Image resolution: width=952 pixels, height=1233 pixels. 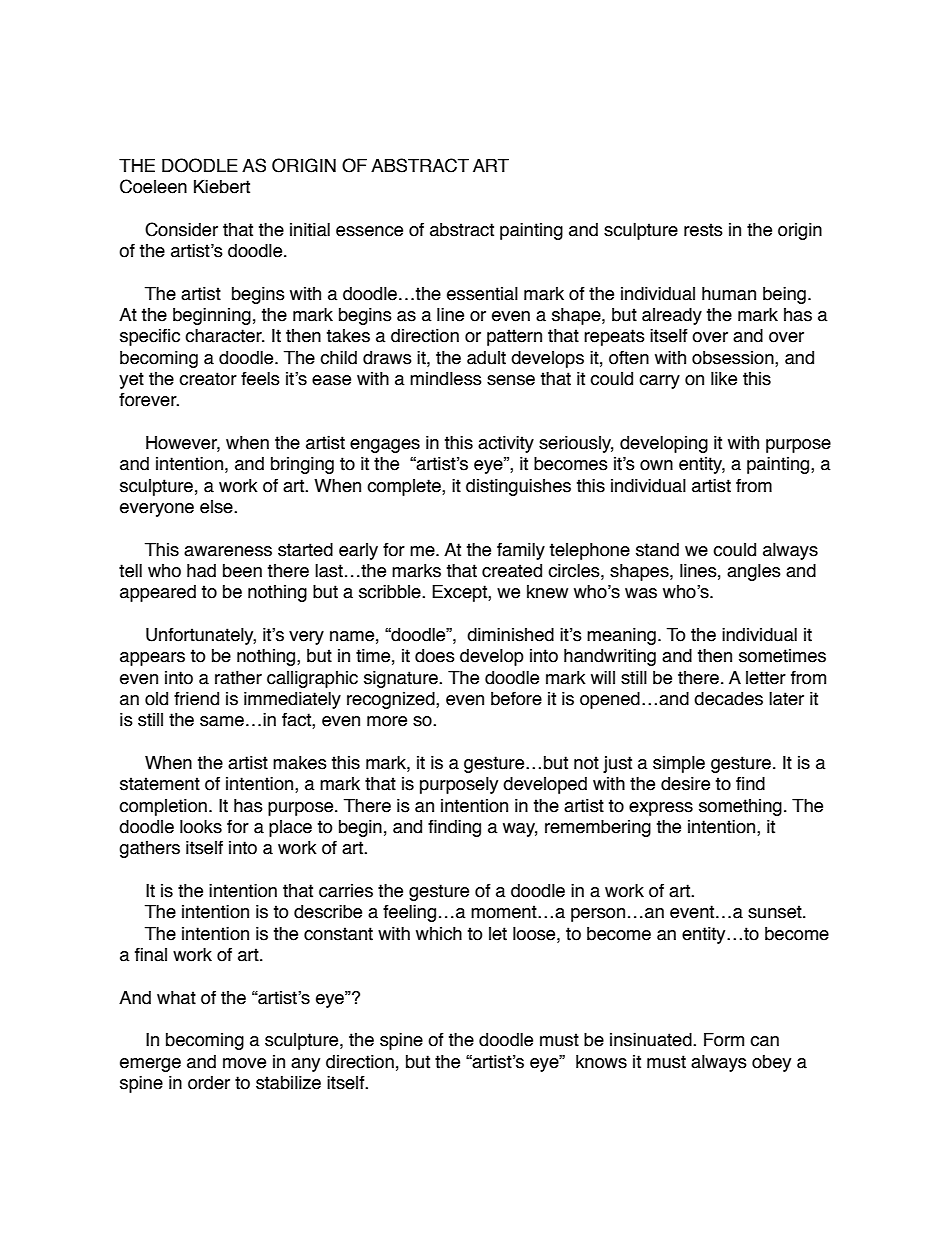 I want to click on letter, so click(x=766, y=678).
